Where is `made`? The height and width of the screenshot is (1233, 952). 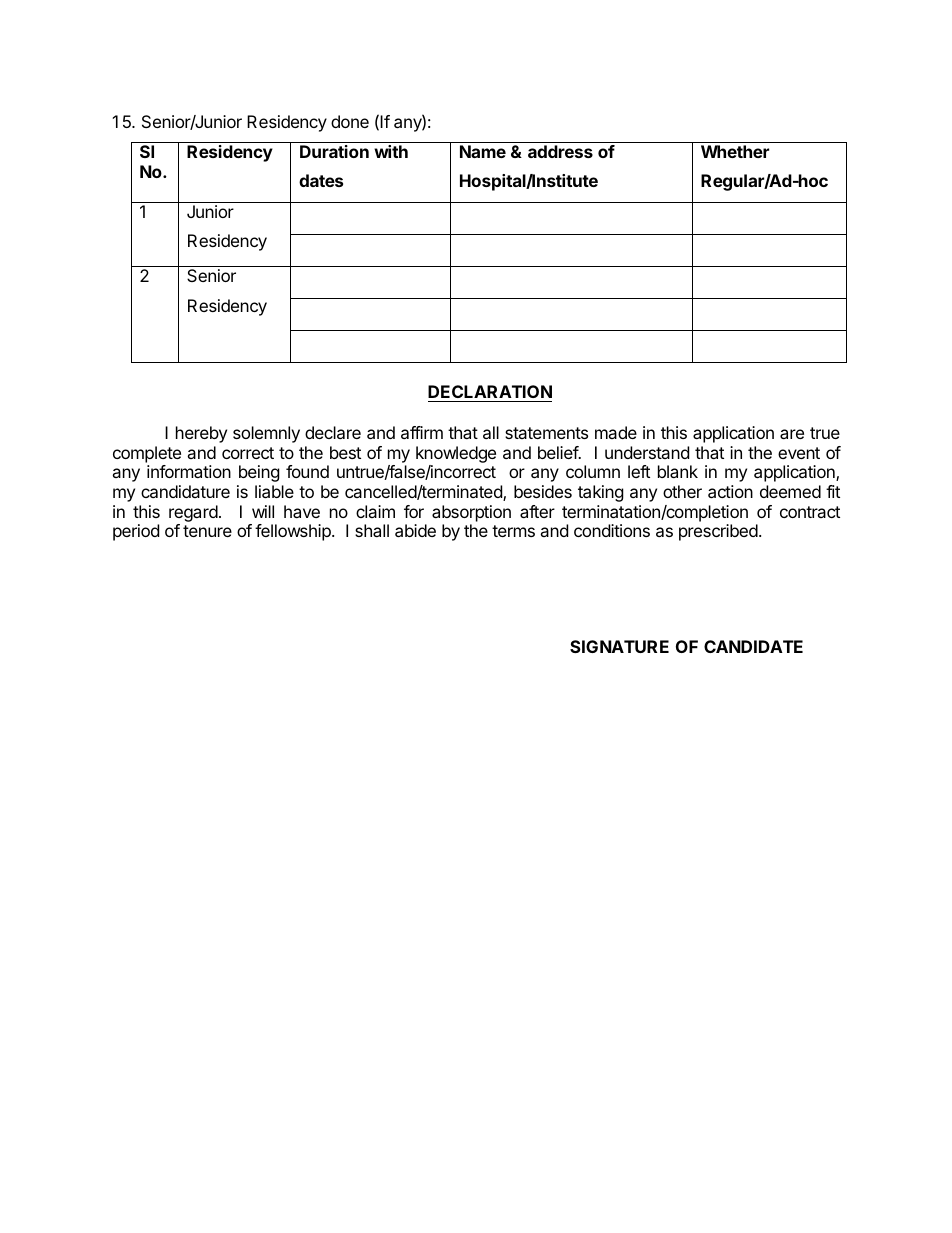 made is located at coordinates (616, 432).
